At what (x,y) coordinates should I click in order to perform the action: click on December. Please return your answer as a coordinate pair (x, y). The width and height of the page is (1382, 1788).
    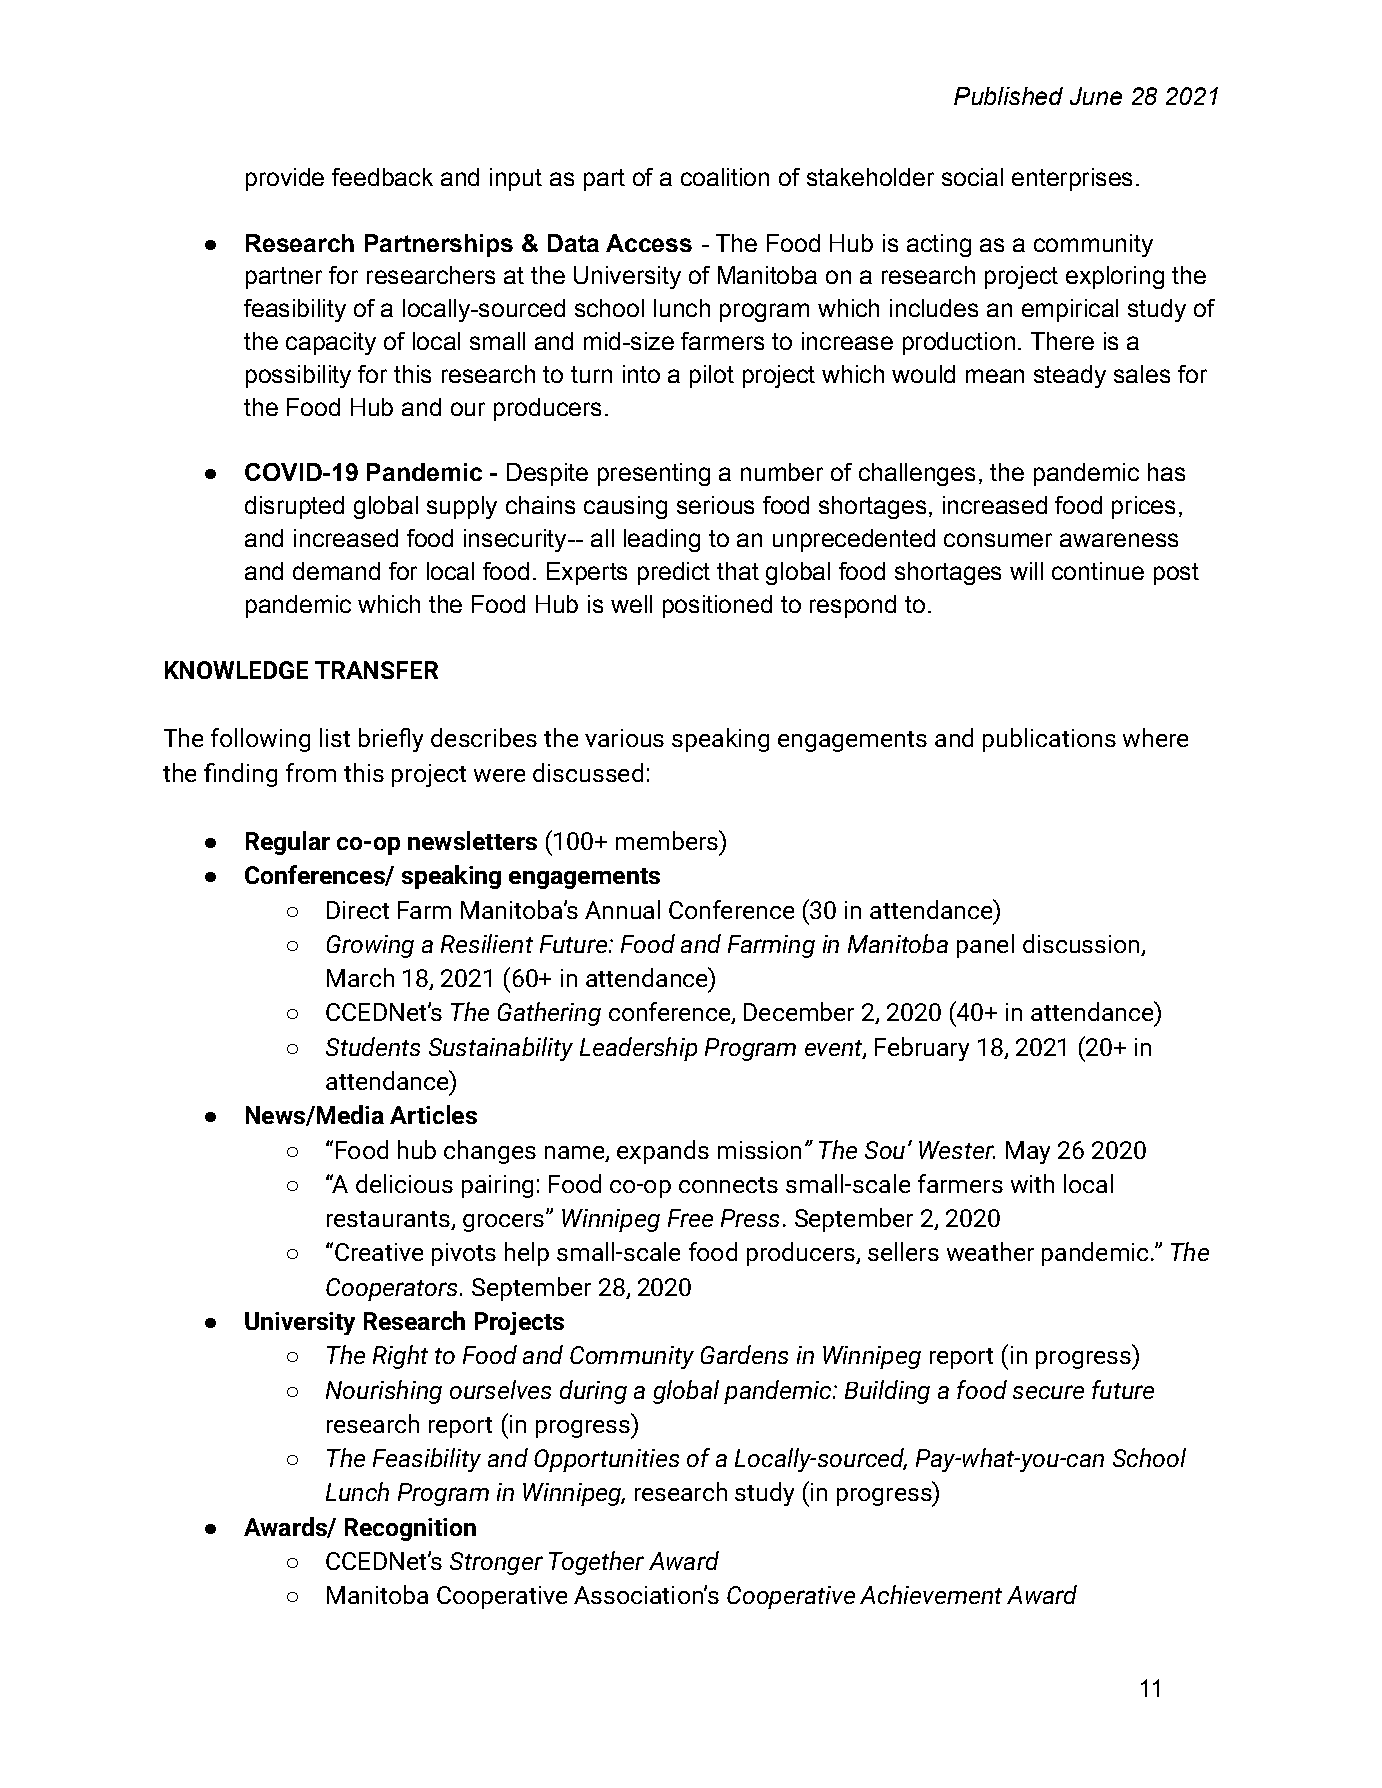
    Looking at the image, I should click on (799, 1011).
